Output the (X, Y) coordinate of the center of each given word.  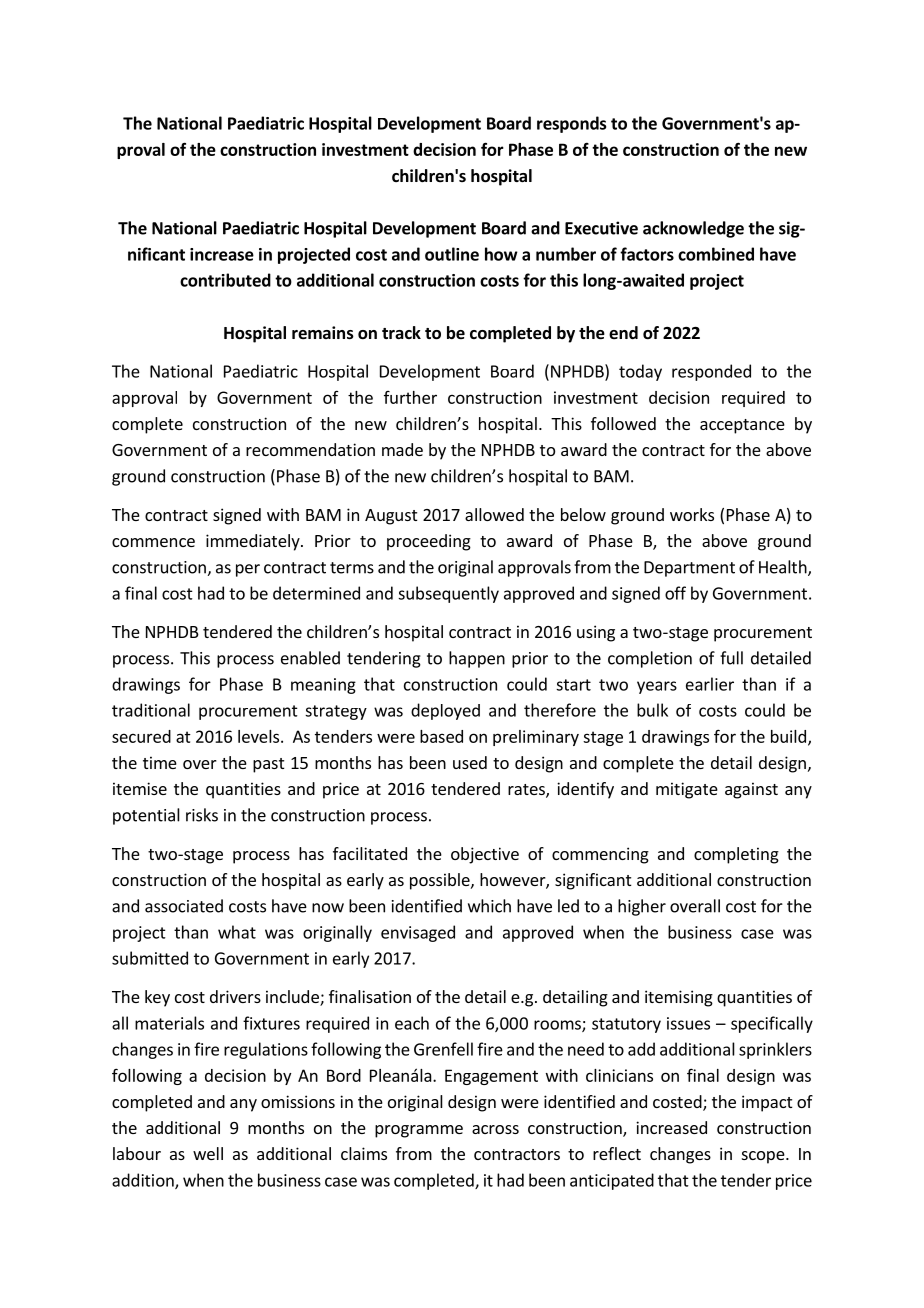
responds (571, 124)
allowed (494, 514)
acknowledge (693, 229)
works (692, 514)
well (208, 1153)
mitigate (687, 790)
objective (485, 855)
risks (202, 815)
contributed (225, 280)
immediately (254, 542)
